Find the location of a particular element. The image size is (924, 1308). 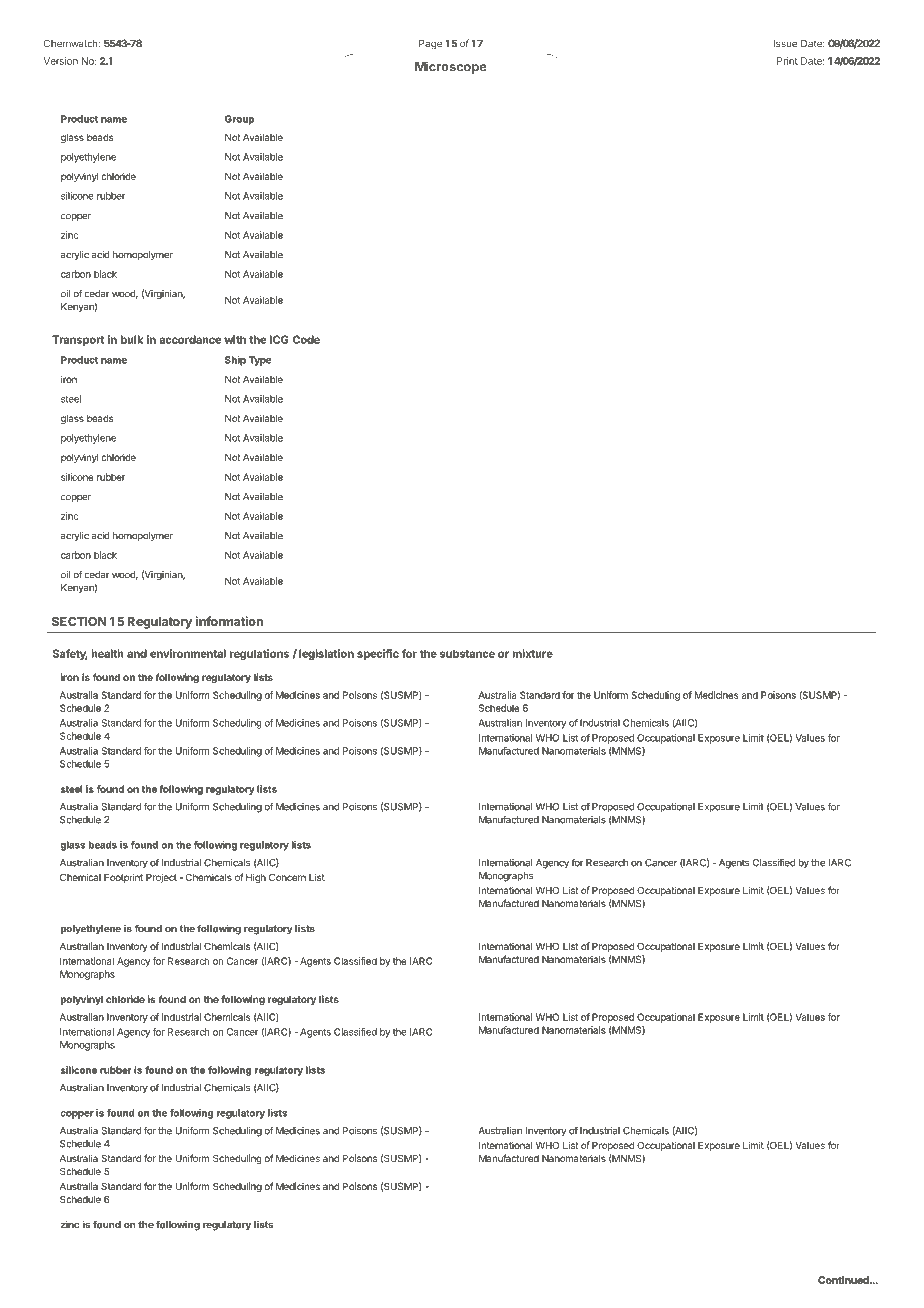

mixture is located at coordinates (532, 653).
